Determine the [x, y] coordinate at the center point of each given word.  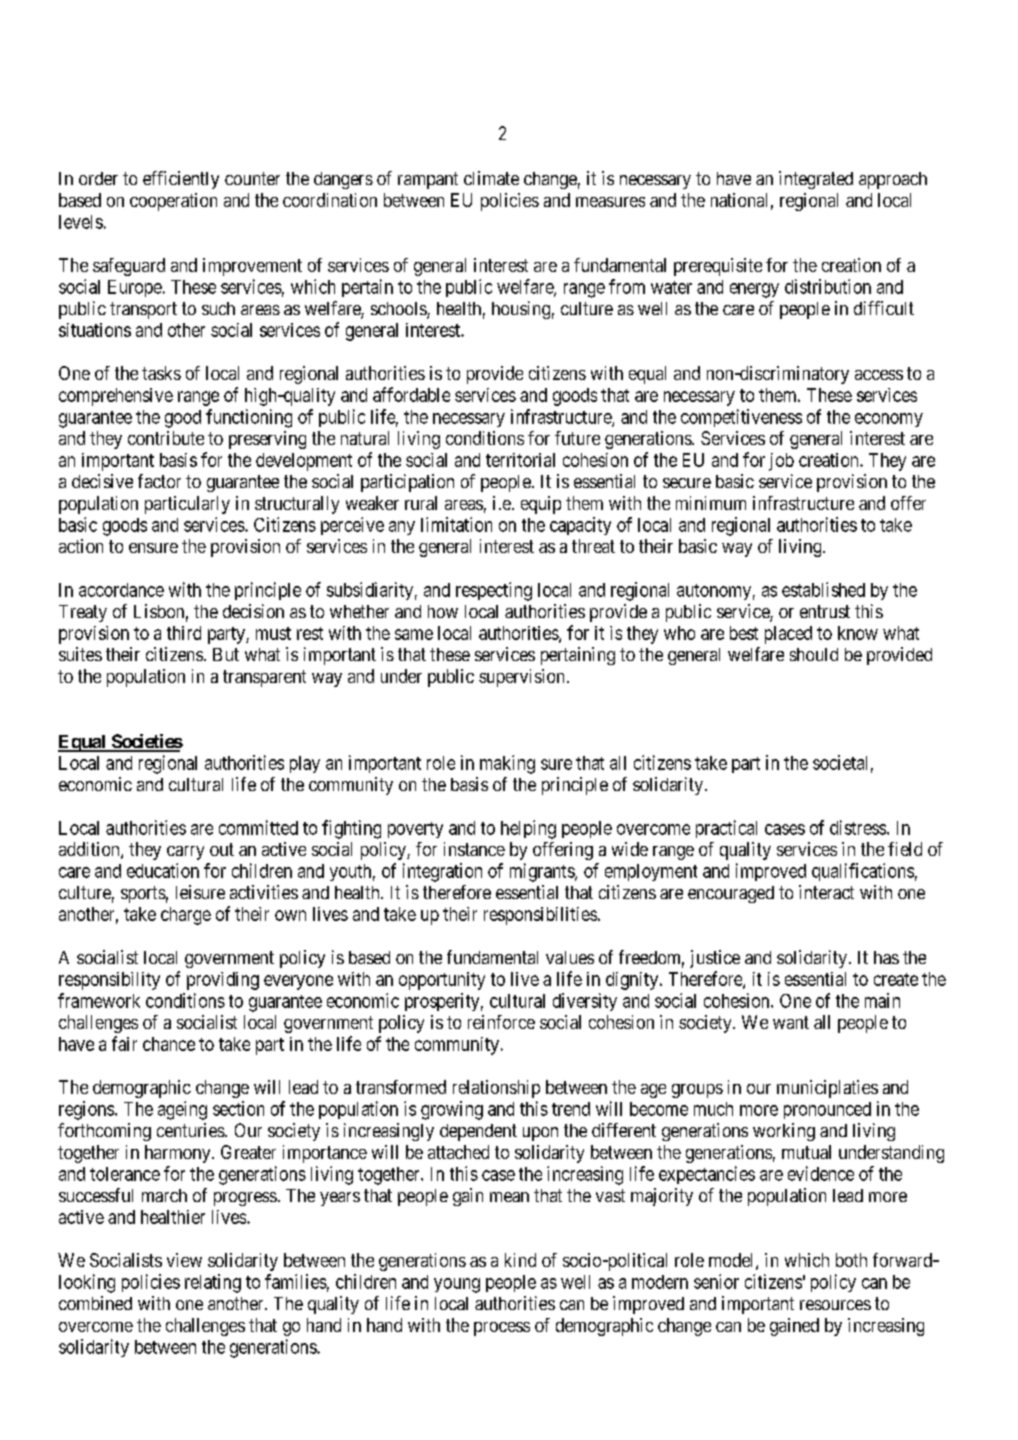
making [507, 764]
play [305, 764]
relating [213, 1283]
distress [858, 827]
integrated [816, 180]
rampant [428, 180]
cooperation [173, 202]
